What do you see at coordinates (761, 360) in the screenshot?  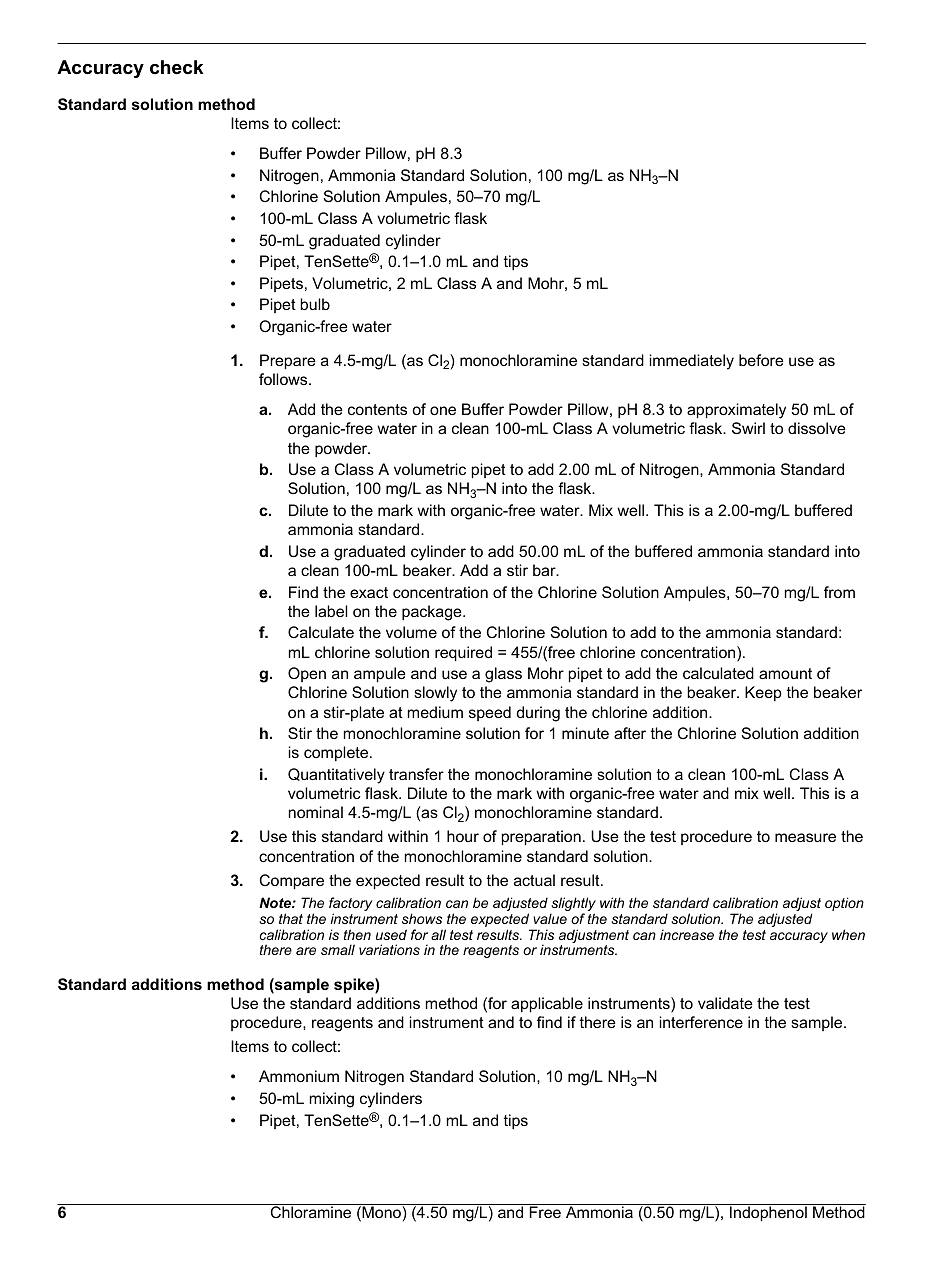 I see `before` at bounding box center [761, 360].
